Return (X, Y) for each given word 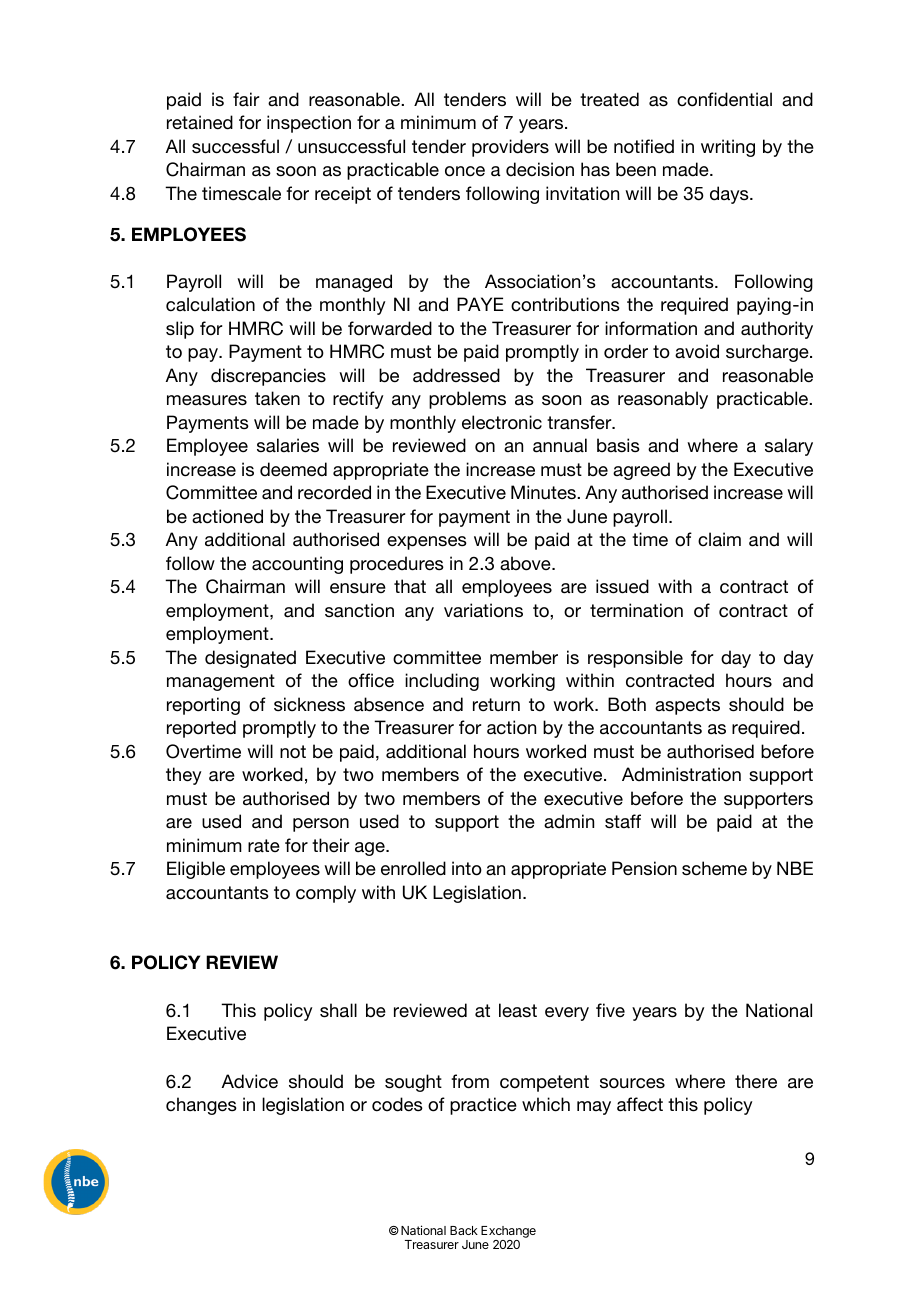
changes (201, 1106)
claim (719, 539)
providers (510, 148)
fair (246, 99)
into (467, 868)
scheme (714, 868)
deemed (293, 469)
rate (264, 846)
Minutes (544, 492)
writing (728, 148)
